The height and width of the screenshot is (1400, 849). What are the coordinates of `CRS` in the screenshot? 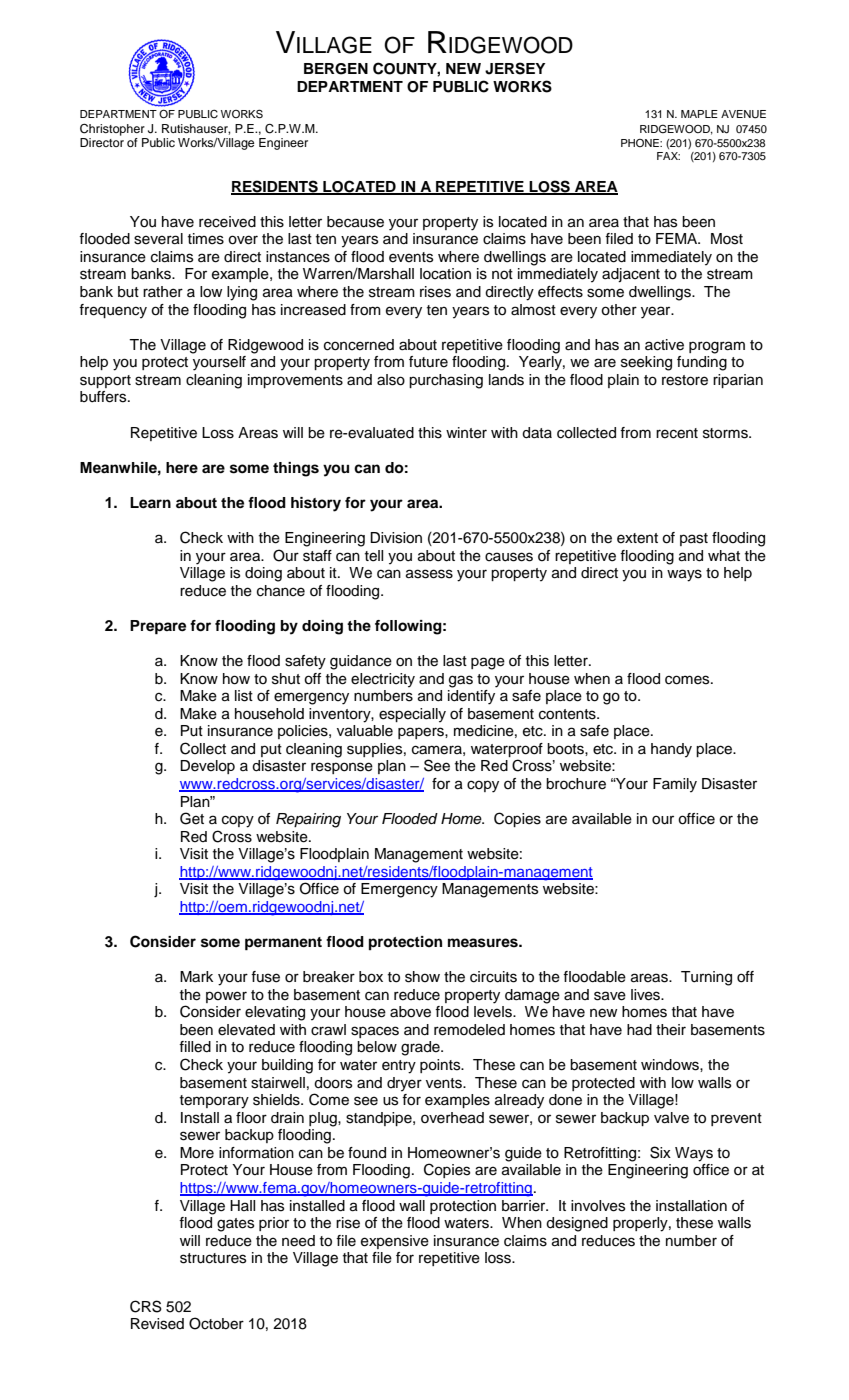 It's located at (146, 1306).
